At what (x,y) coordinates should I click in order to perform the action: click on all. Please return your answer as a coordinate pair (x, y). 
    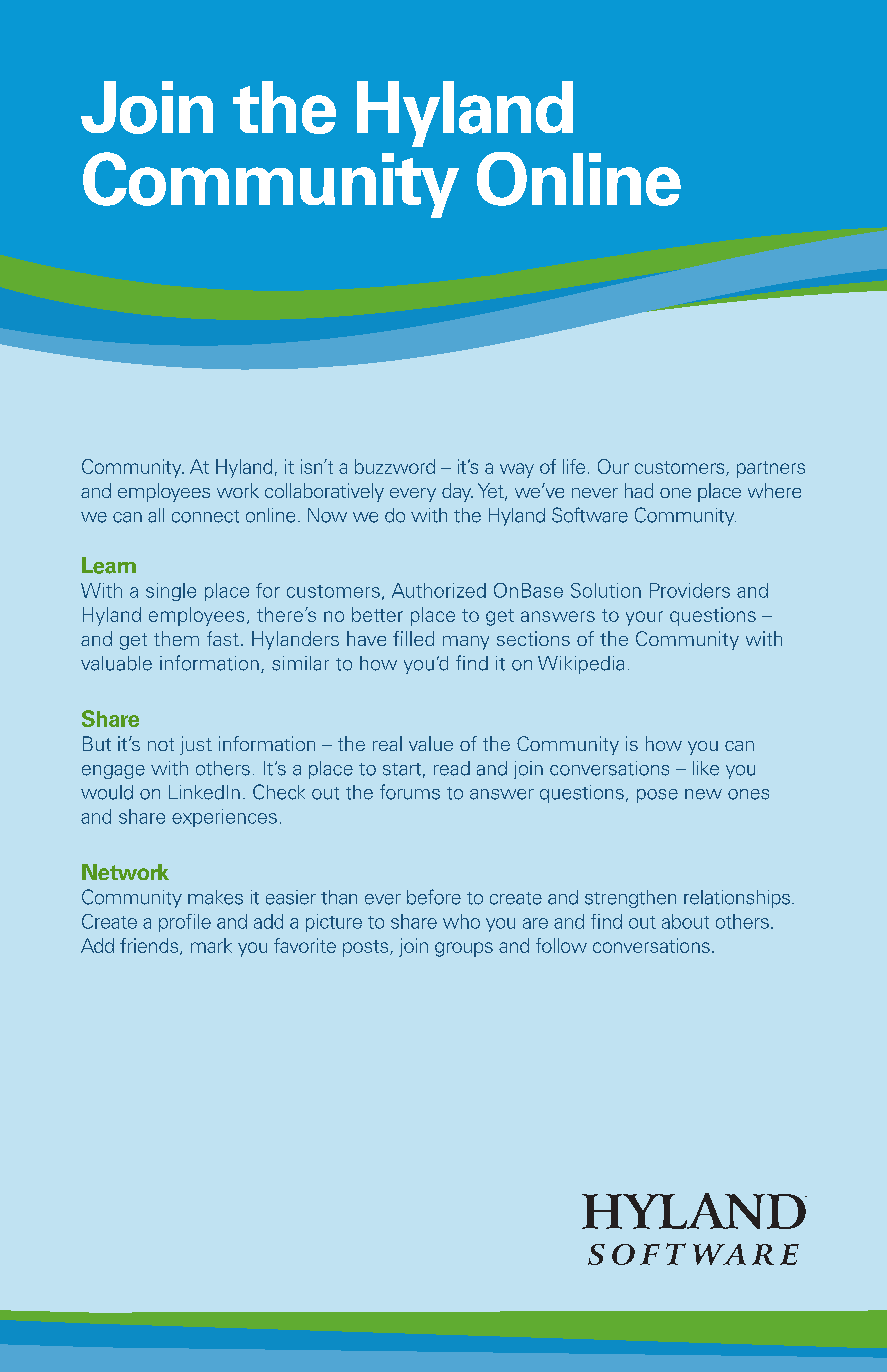
    Looking at the image, I should click on (156, 515).
